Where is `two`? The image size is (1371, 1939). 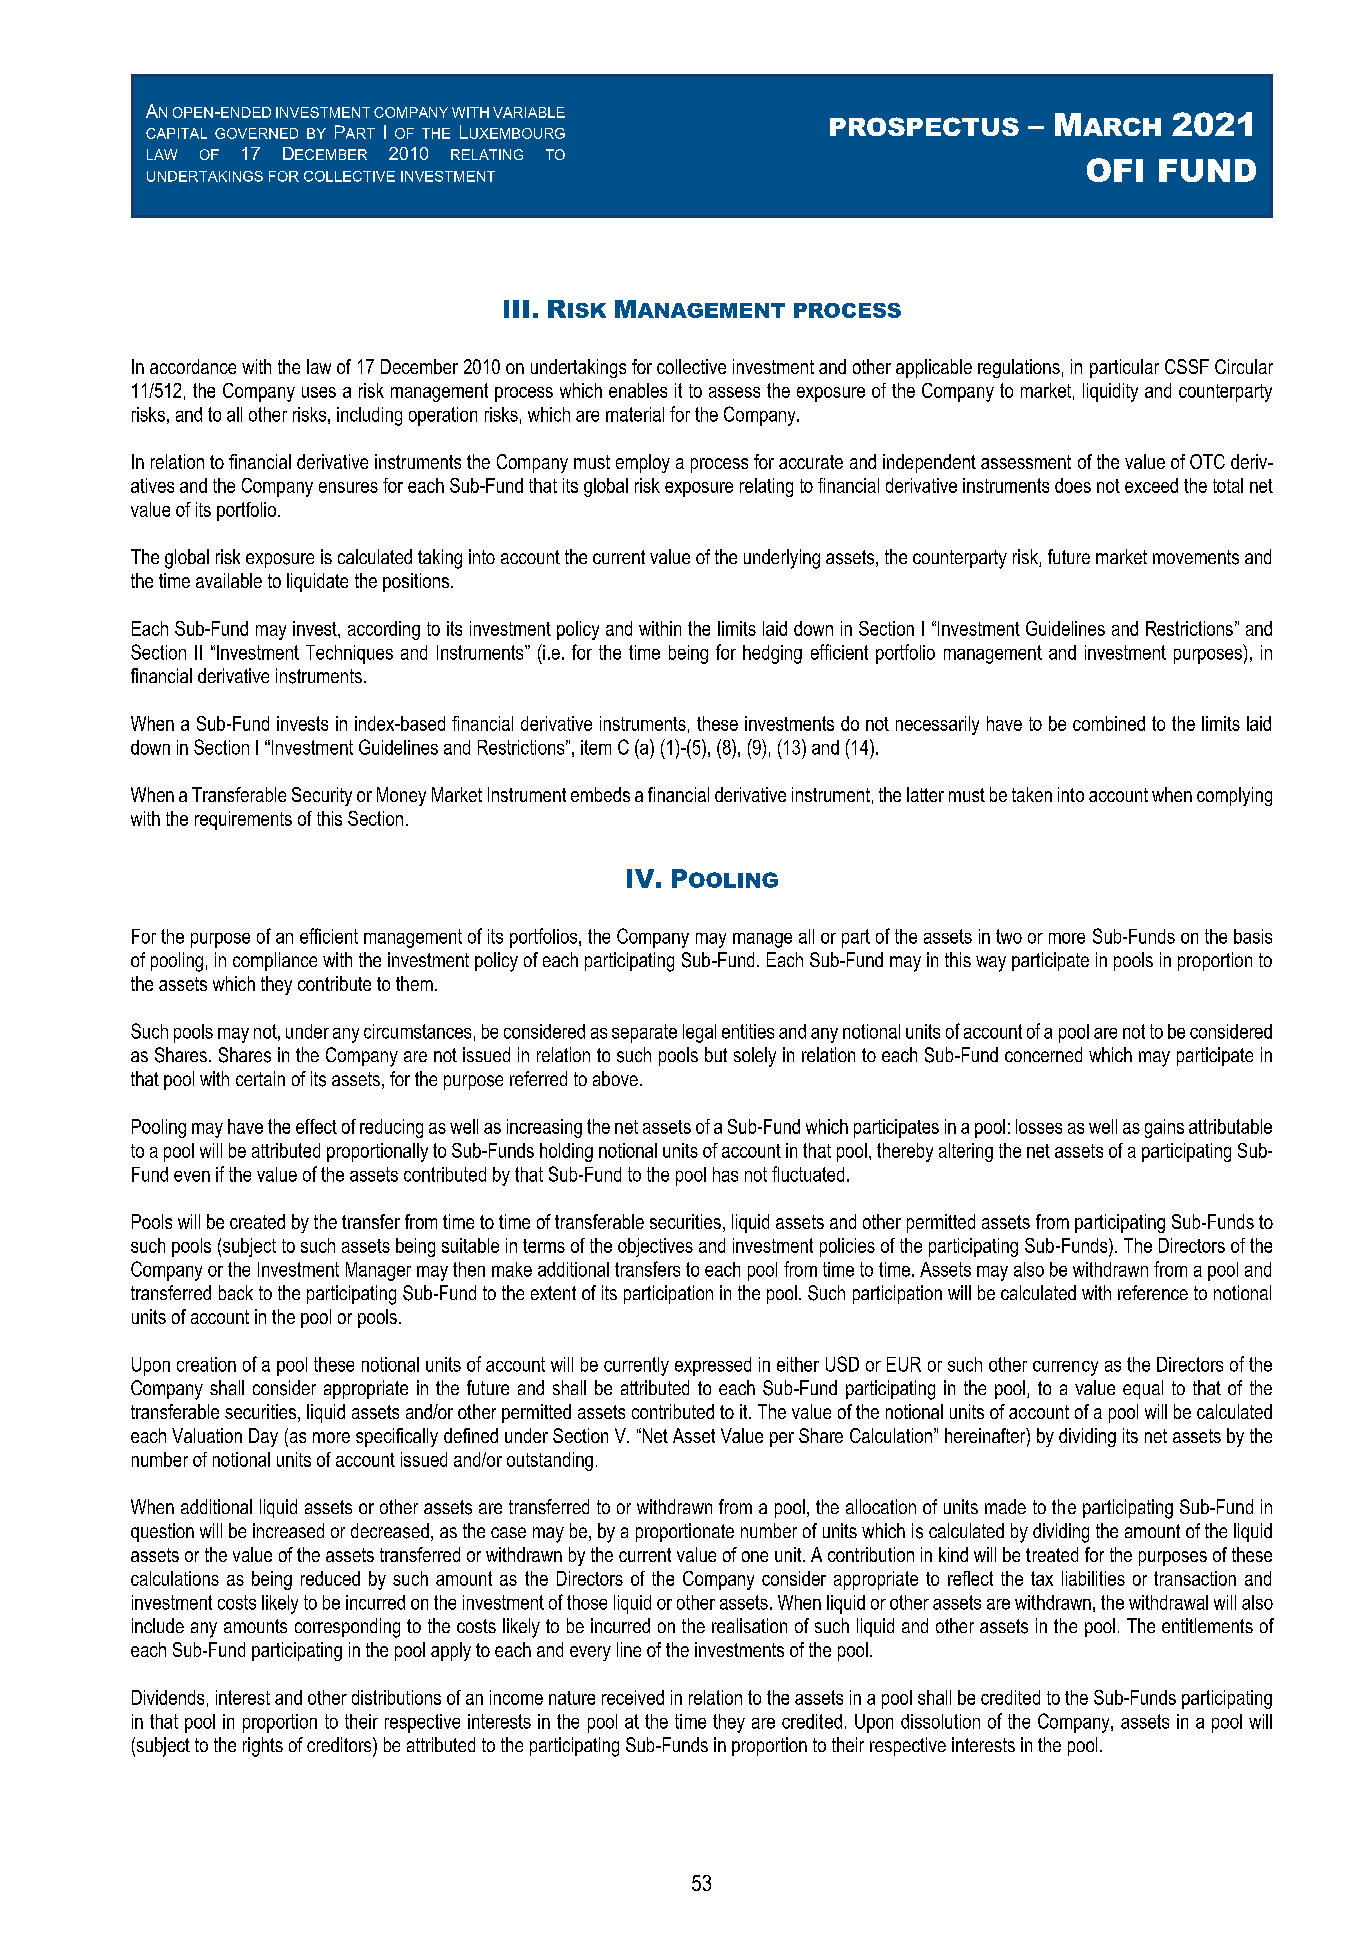 two is located at coordinates (1009, 936).
